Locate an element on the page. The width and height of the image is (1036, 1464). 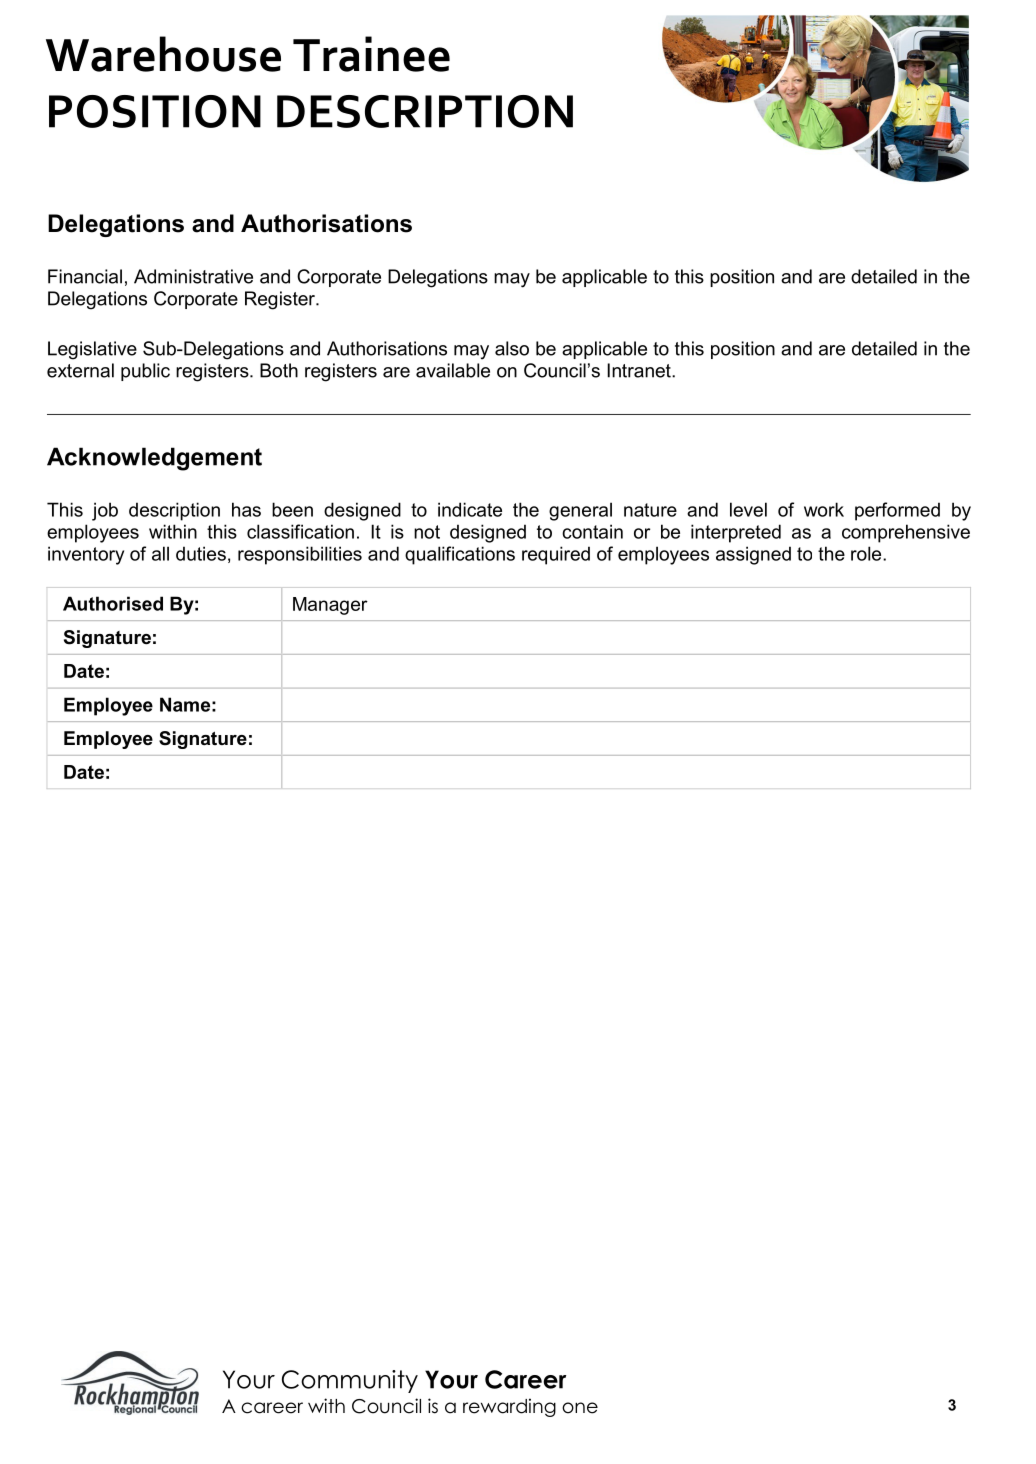
qualifications is located at coordinates (460, 555).
